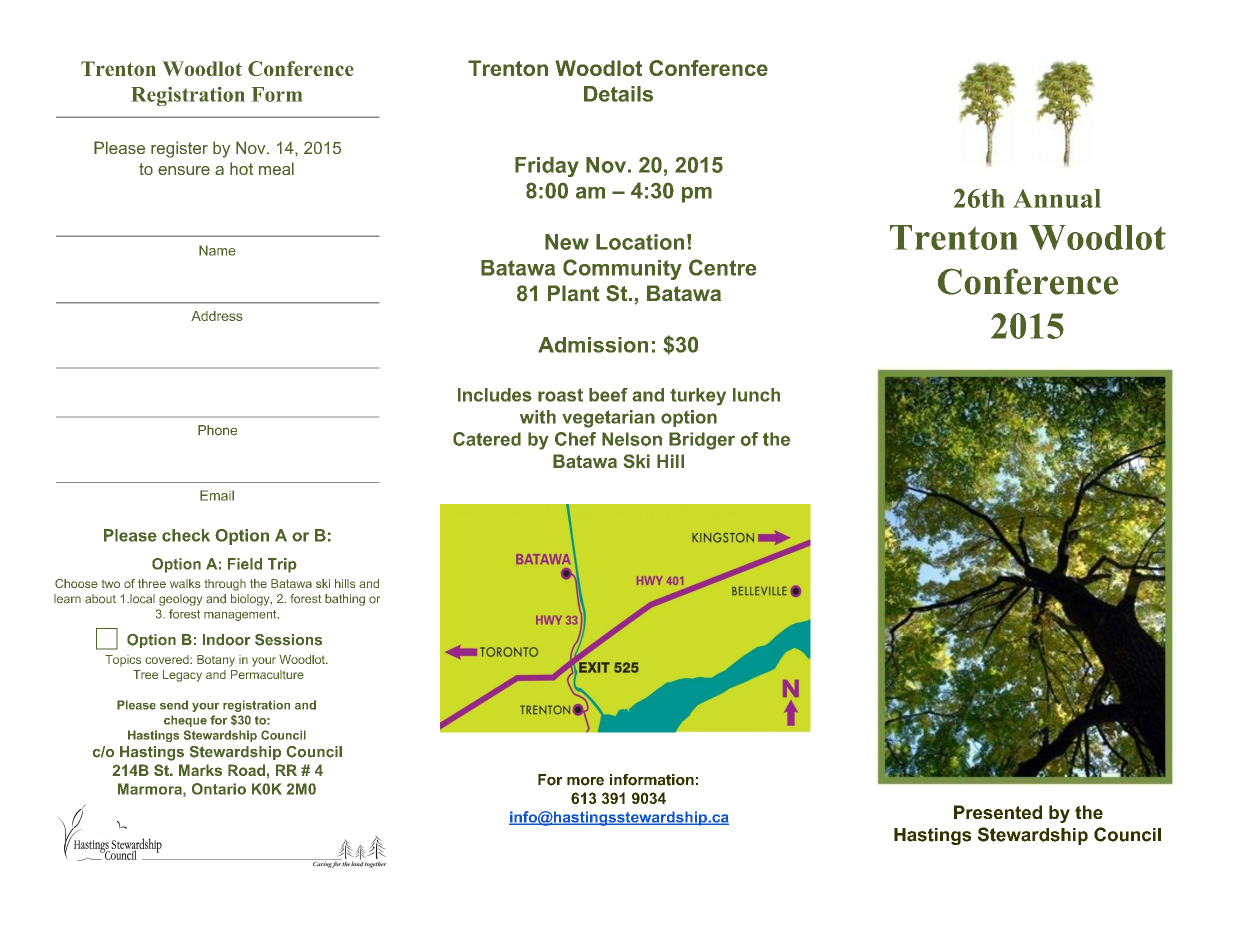 This screenshot has height=952, width=1233. Describe the element at coordinates (618, 94) in the screenshot. I see `Details` at that location.
